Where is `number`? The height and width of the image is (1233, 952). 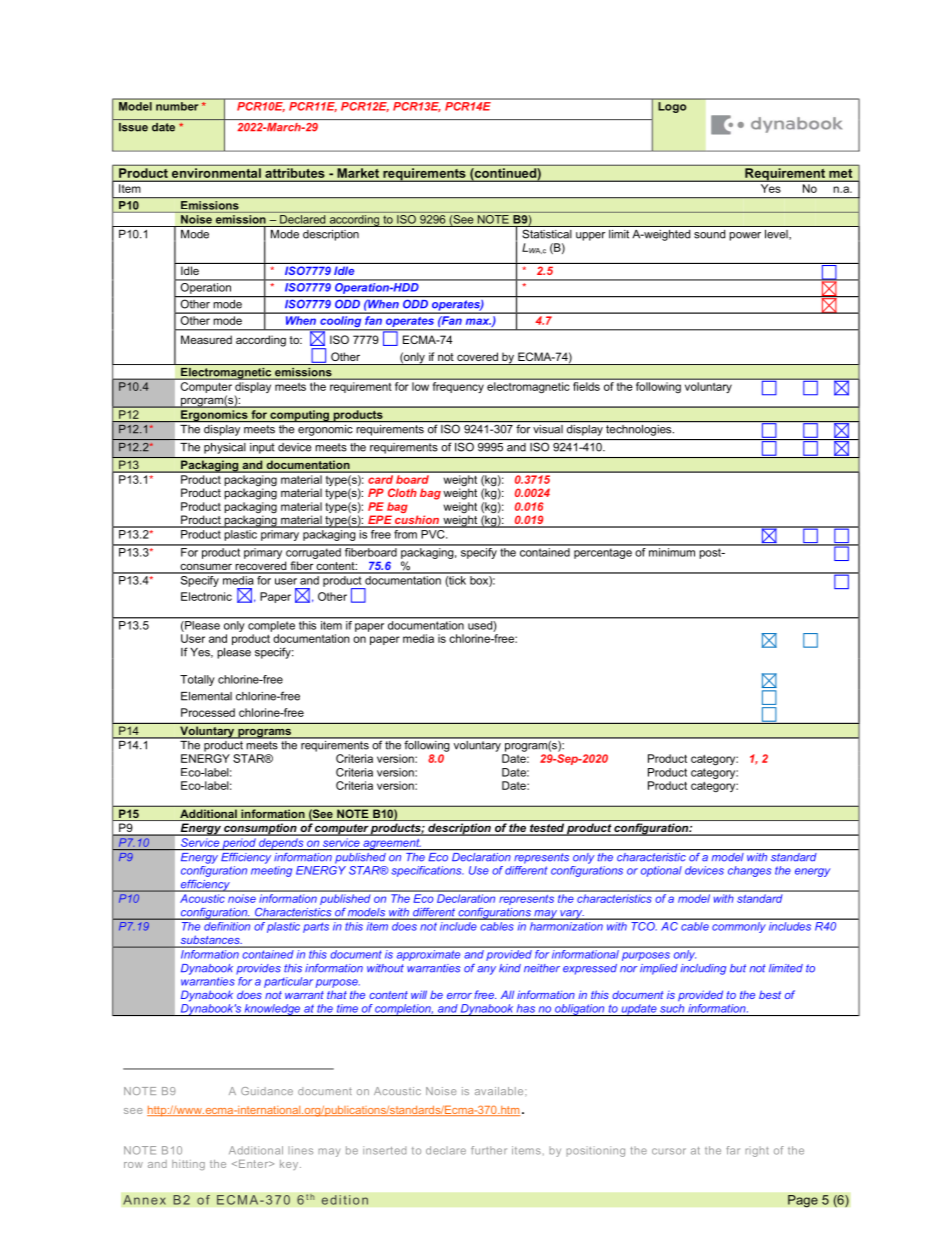
number is located at coordinates (177, 105).
